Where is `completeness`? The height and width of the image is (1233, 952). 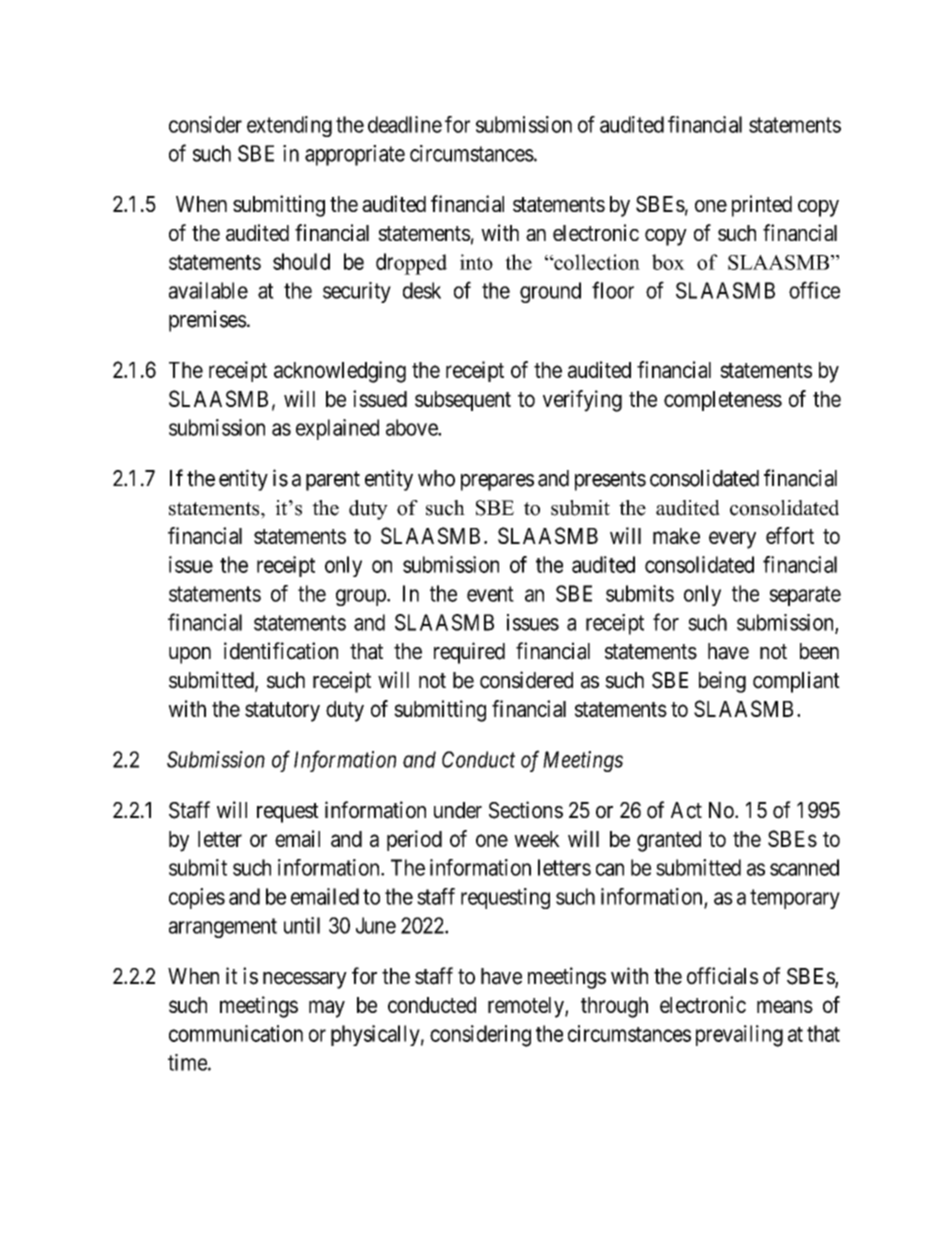 completeness is located at coordinates (723, 401).
